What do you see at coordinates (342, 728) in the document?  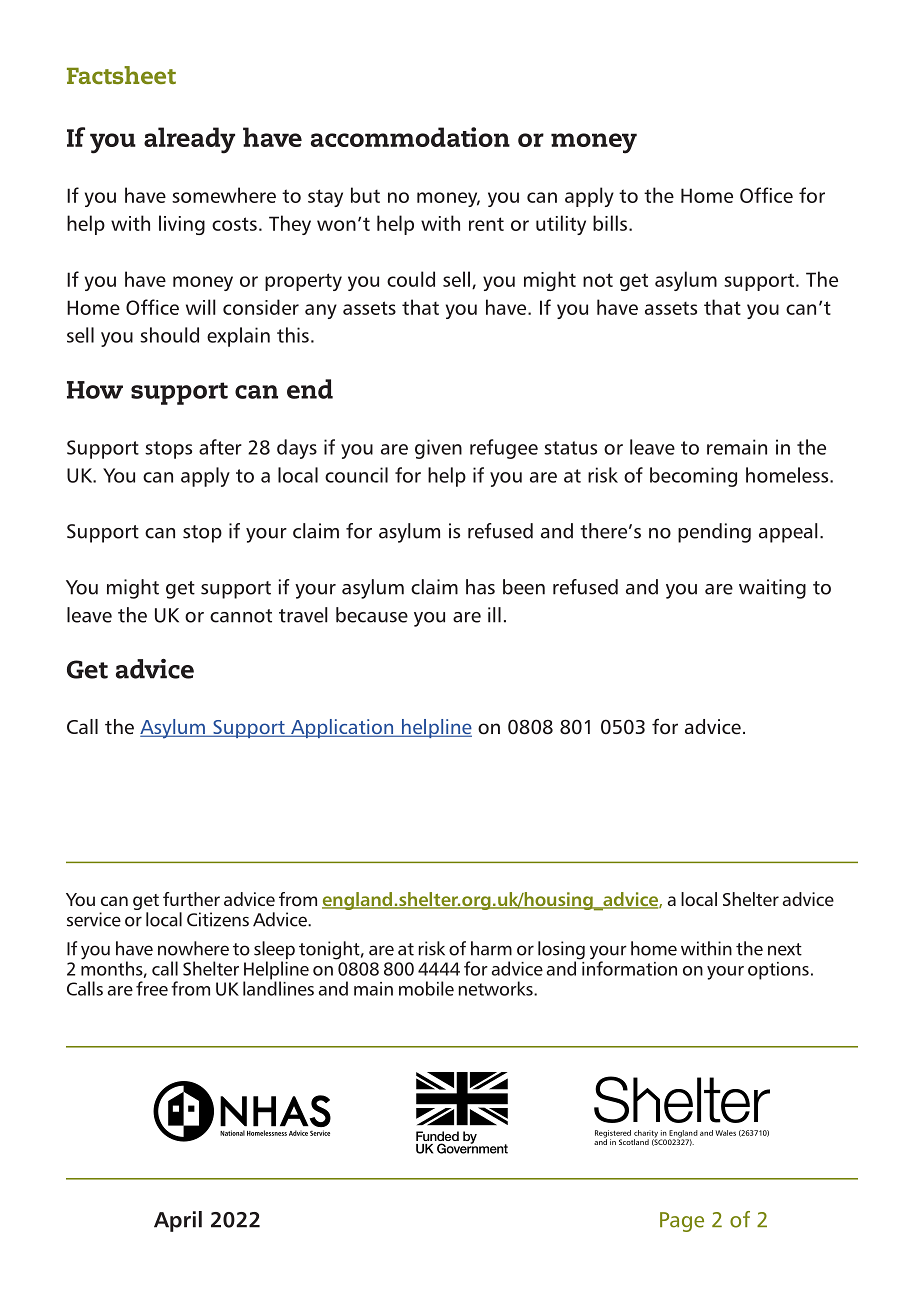 I see `Application` at bounding box center [342, 728].
